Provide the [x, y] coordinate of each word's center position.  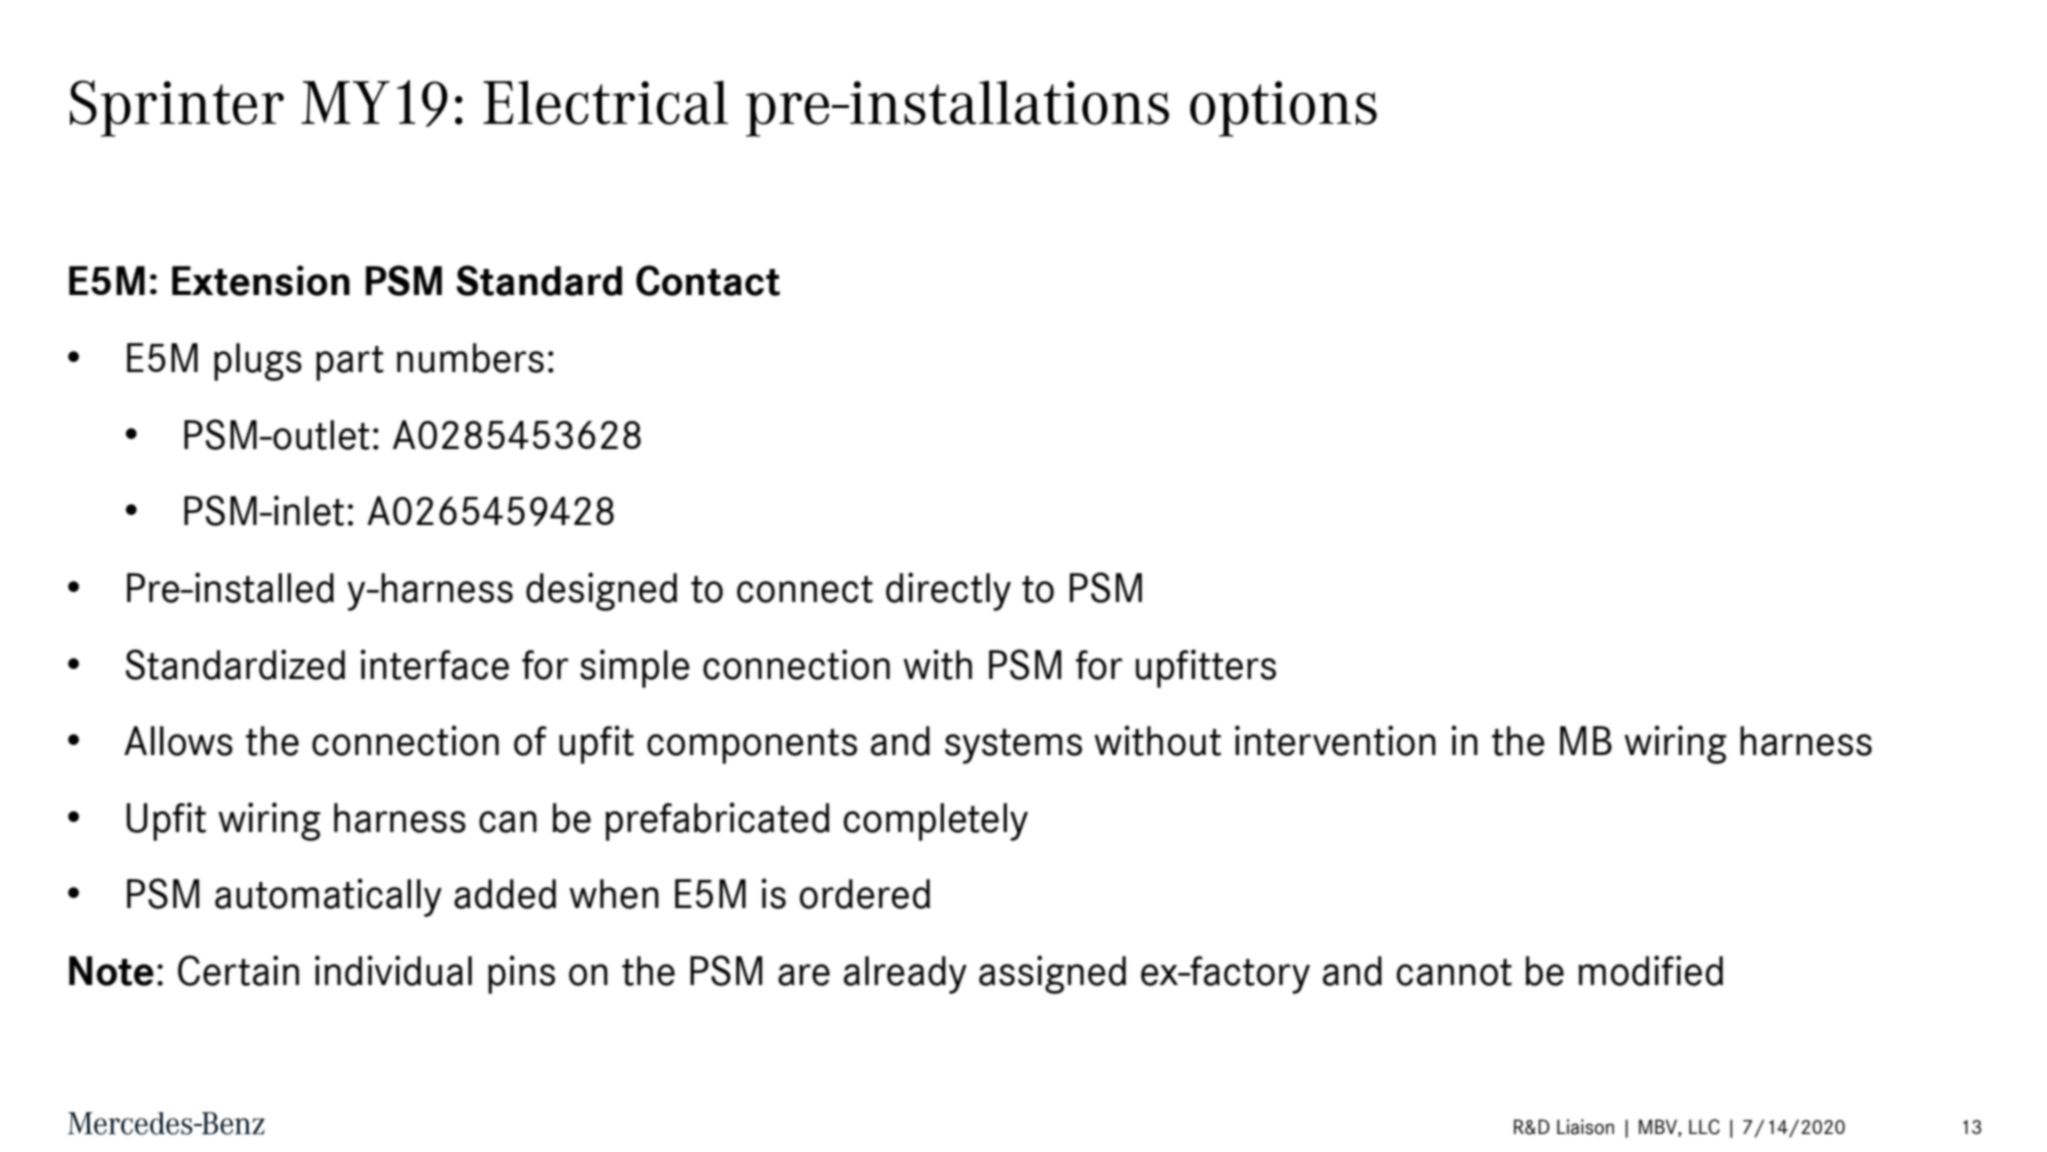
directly [948, 591]
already [905, 975]
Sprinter [177, 108]
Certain [238, 970]
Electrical [605, 102]
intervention [1335, 740]
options [1283, 109]
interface [435, 664]
